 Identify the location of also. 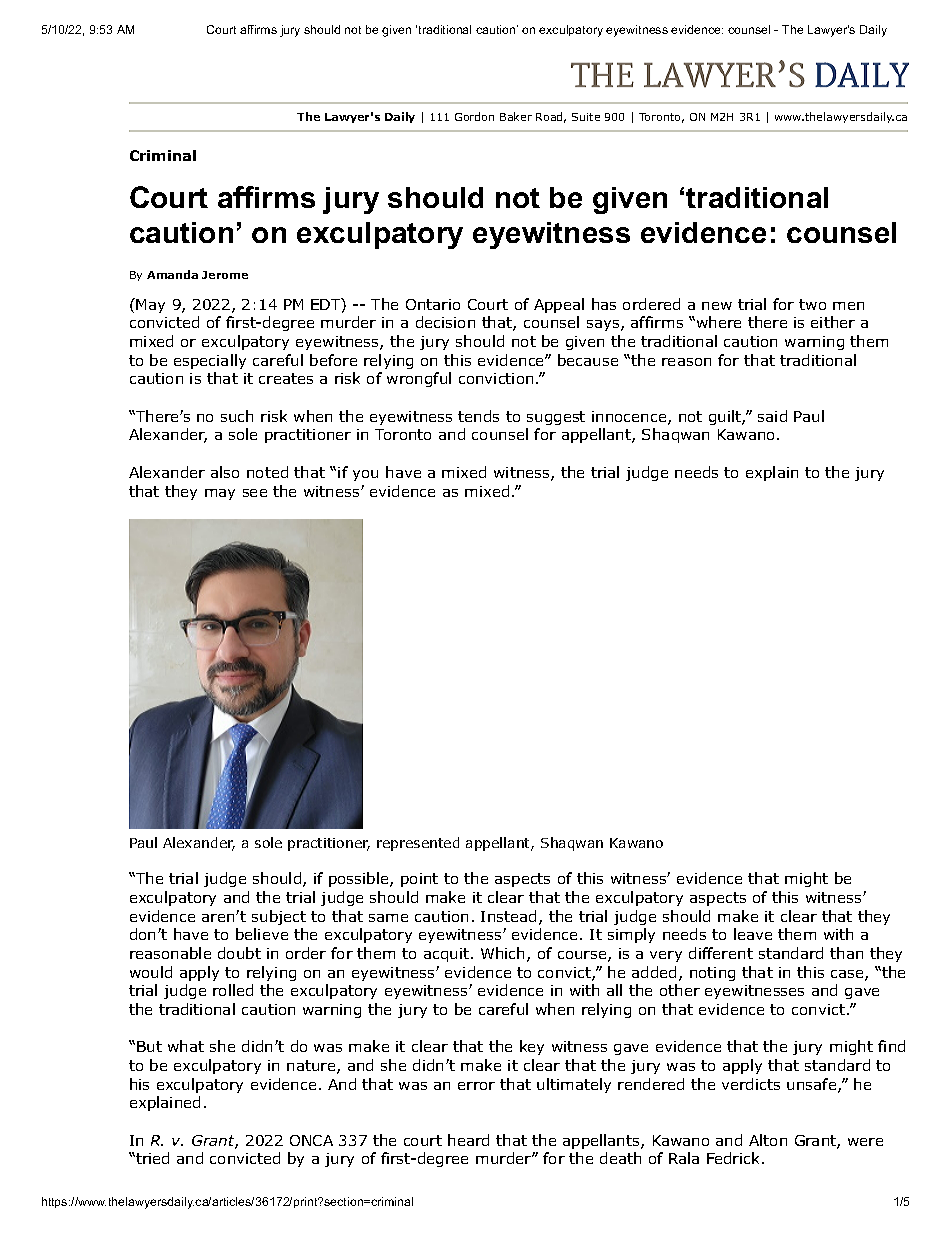
(225, 472).
